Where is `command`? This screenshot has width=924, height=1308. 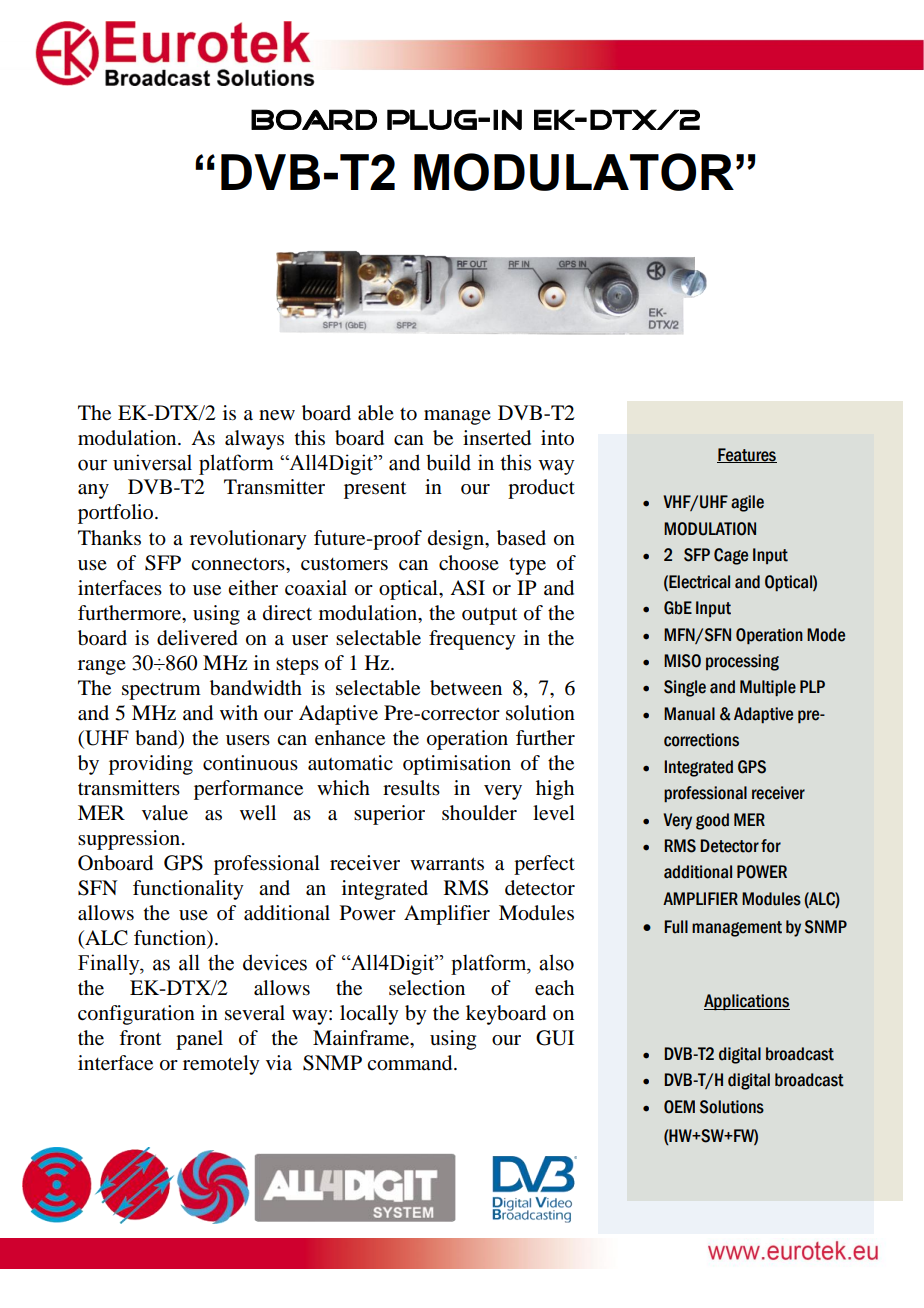 command is located at coordinates (411, 1063).
